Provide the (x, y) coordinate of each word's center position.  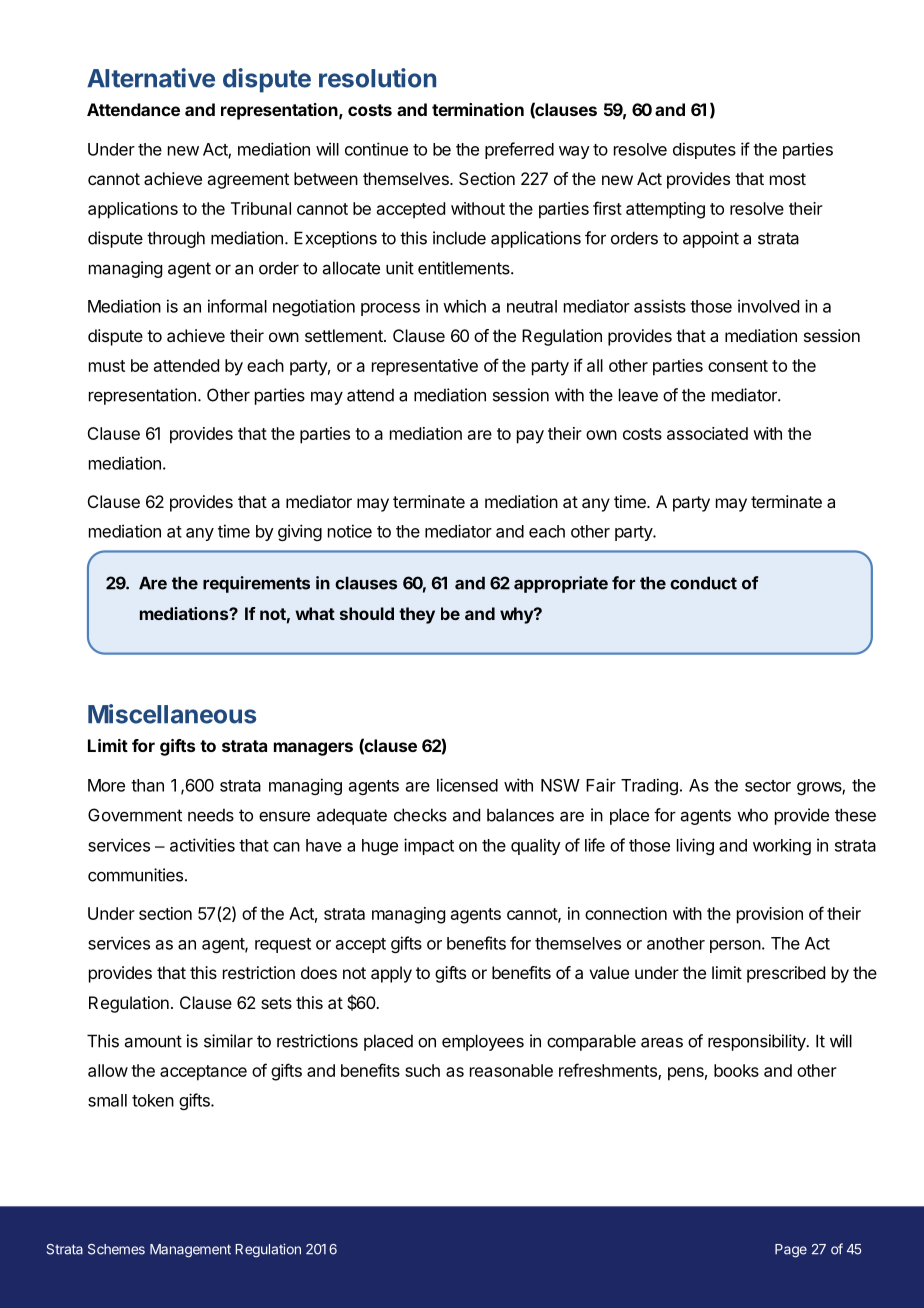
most (788, 179)
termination (478, 109)
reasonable (511, 1070)
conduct (703, 583)
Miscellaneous (172, 714)
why (517, 615)
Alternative (151, 78)
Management (190, 1251)
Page (791, 1251)
